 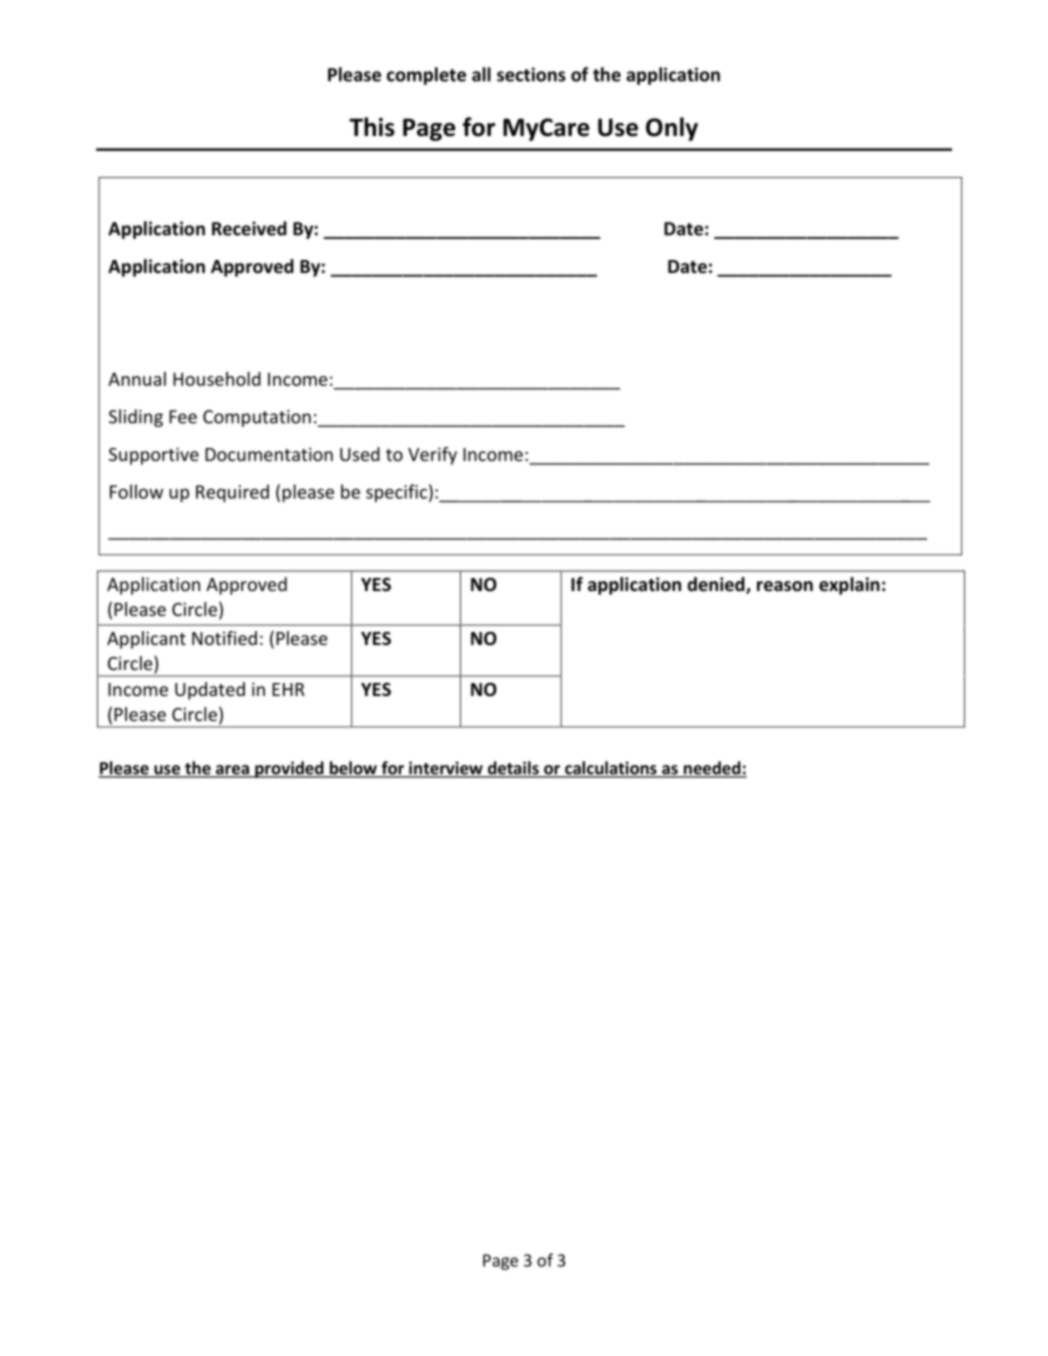 What do you see at coordinates (672, 129) in the screenshot?
I see `Only` at bounding box center [672, 129].
